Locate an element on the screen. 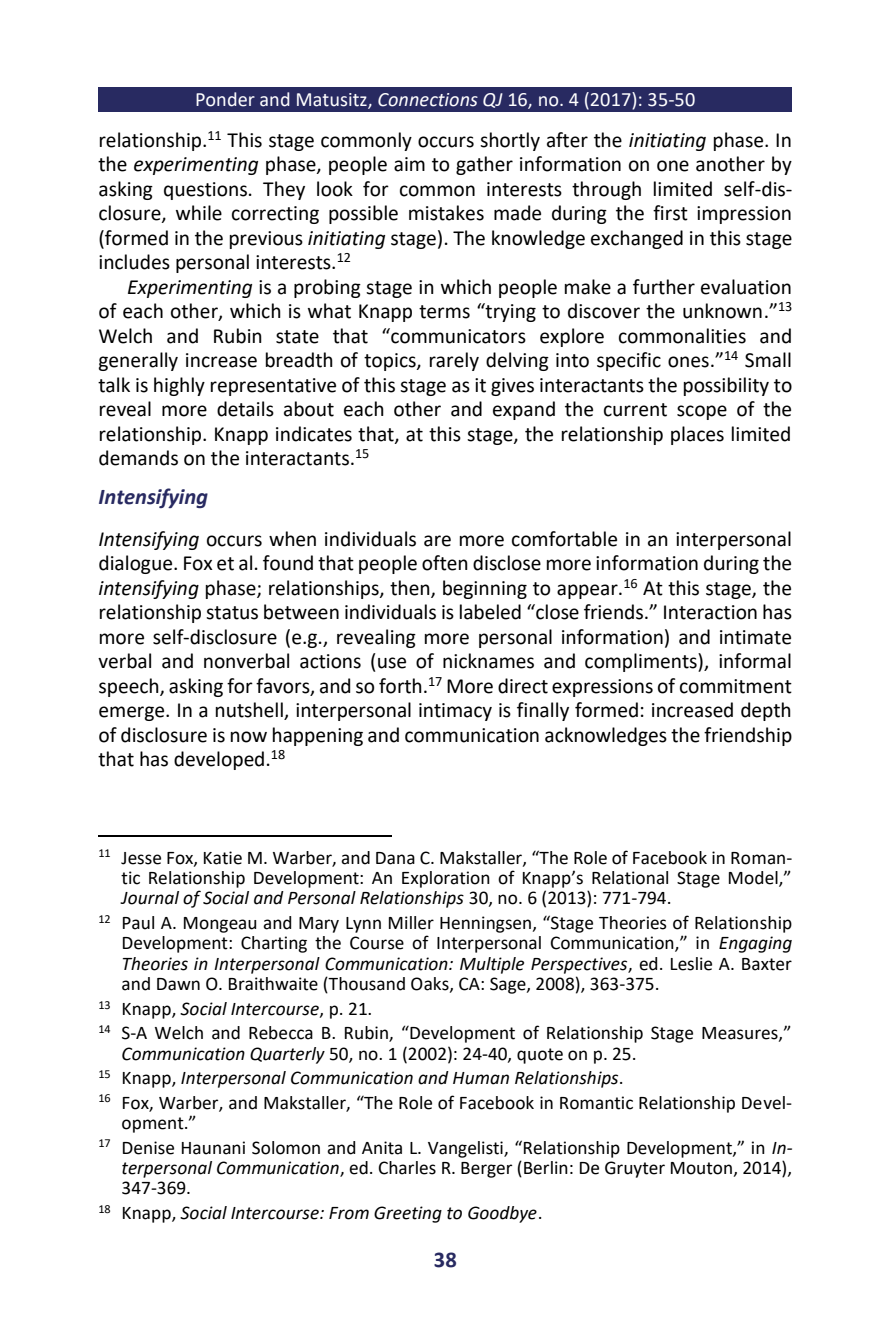  Katie is located at coordinates (223, 858).
